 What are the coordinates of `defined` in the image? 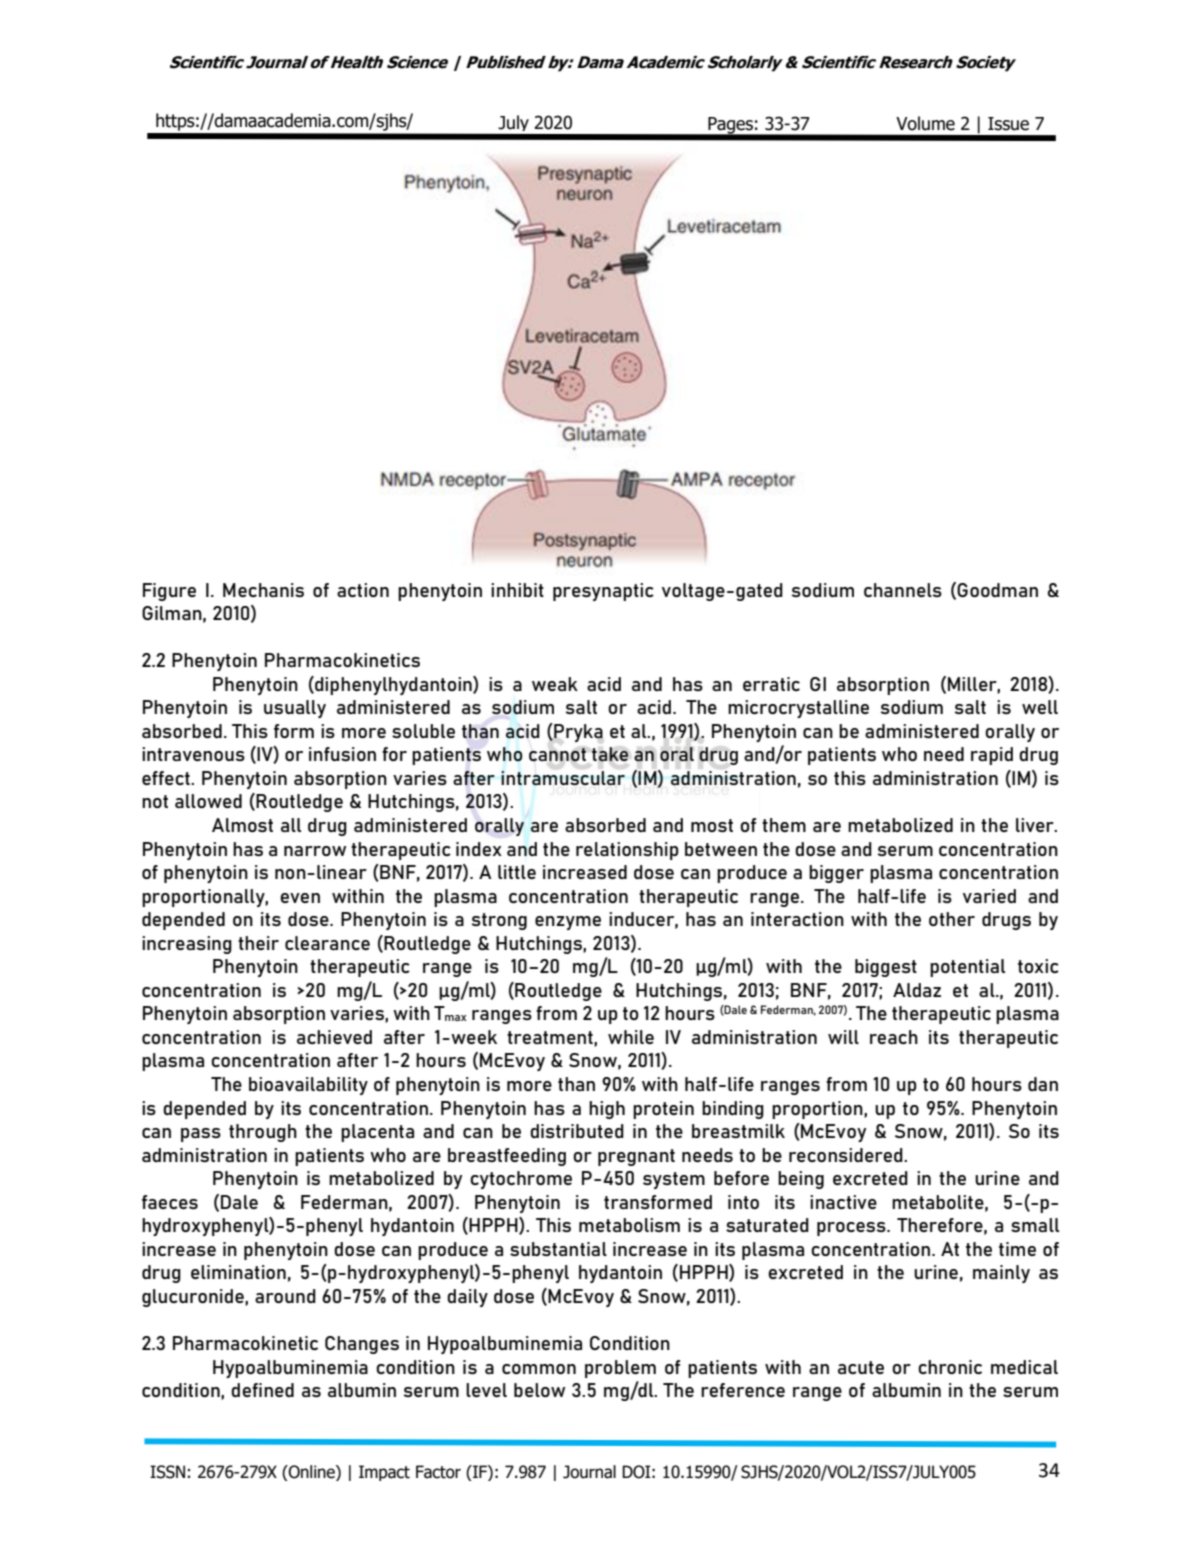 It's located at (262, 1390).
